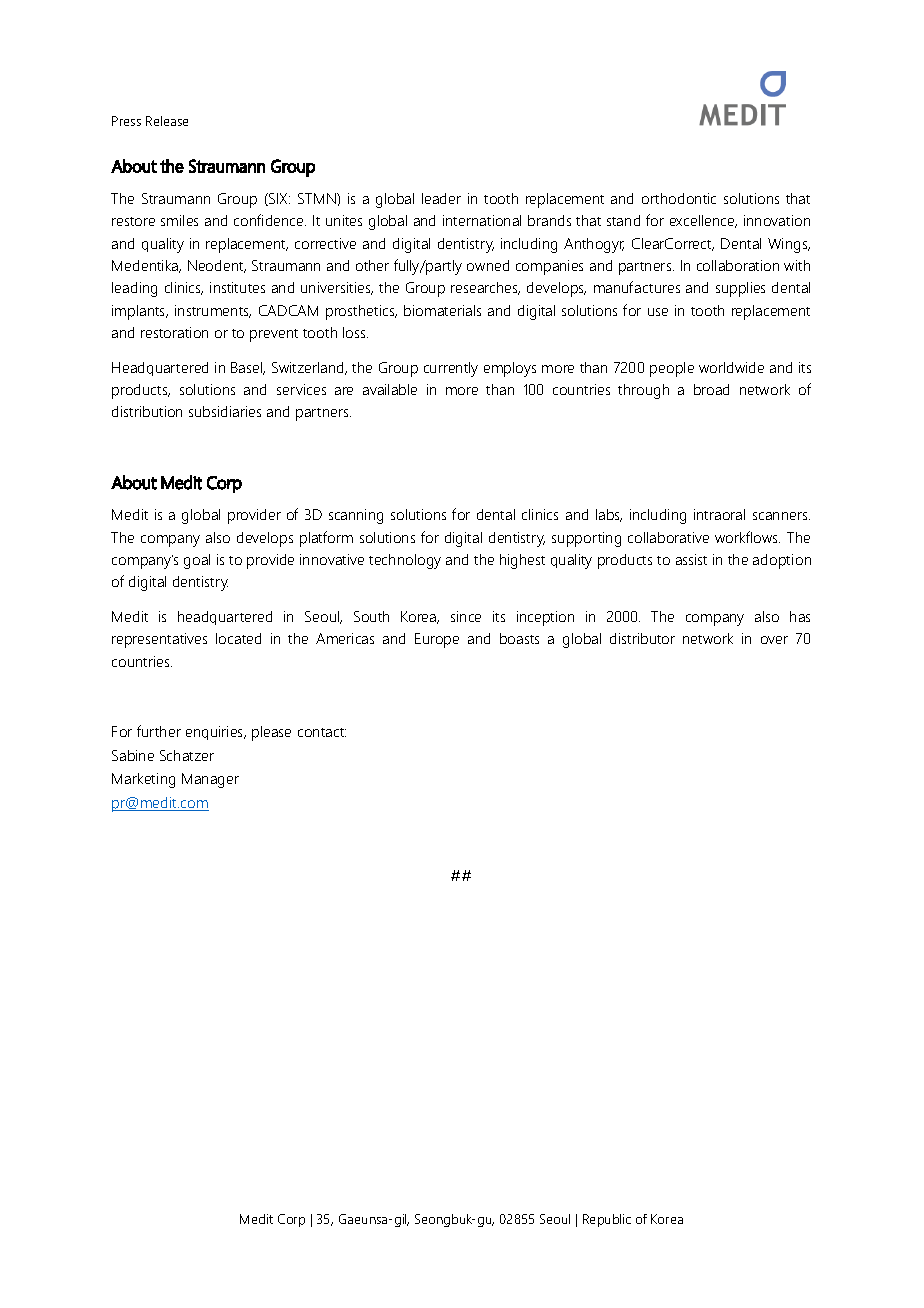 The height and width of the page is (1308, 924). Describe the element at coordinates (441, 198) in the page. I see `leader` at that location.
